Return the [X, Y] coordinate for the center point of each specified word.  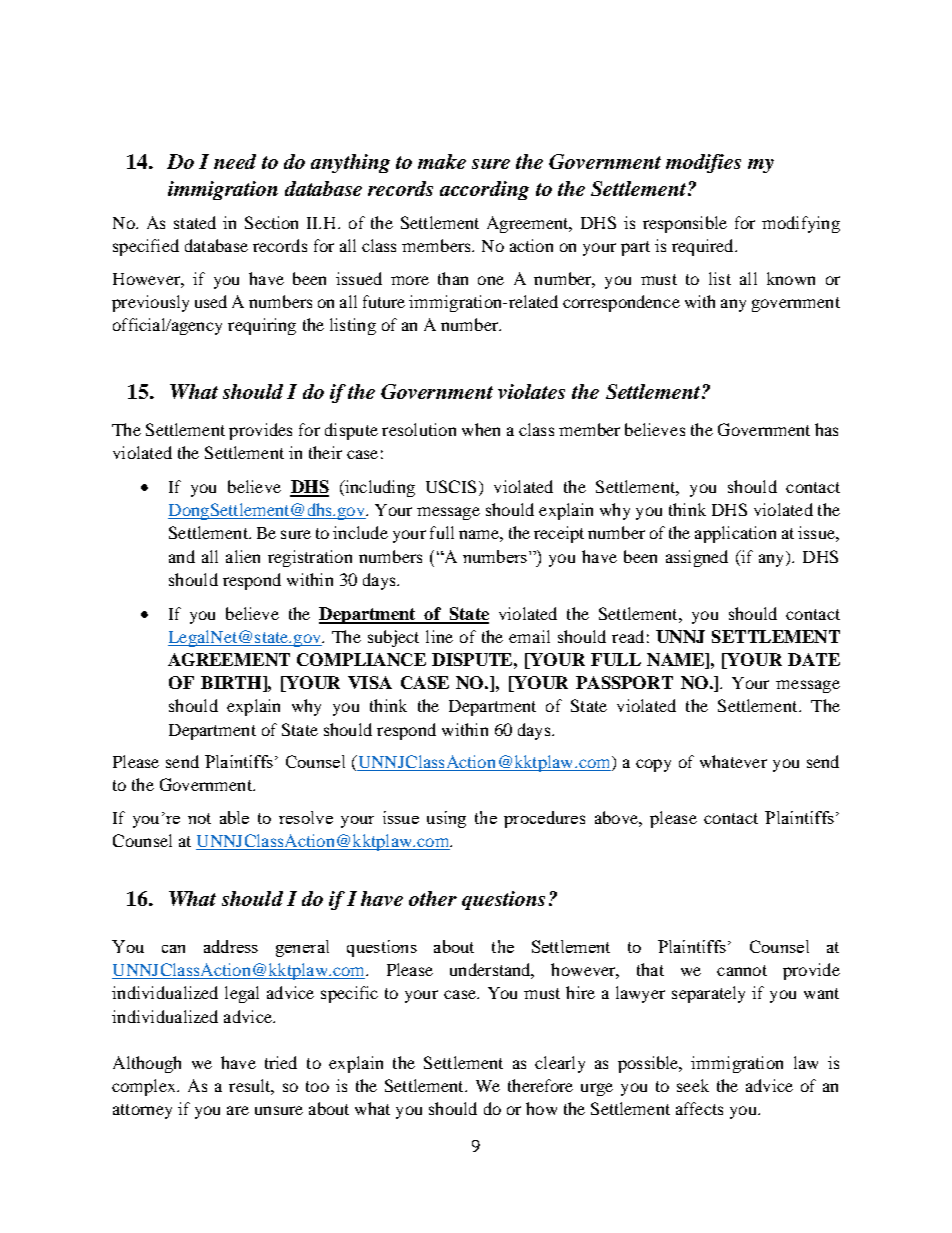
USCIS [451, 486]
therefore [540, 1085]
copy [653, 765]
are [238, 1110]
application [735, 534]
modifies [703, 163]
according [484, 190]
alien [243, 556]
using [446, 819]
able [234, 817]
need [235, 161]
